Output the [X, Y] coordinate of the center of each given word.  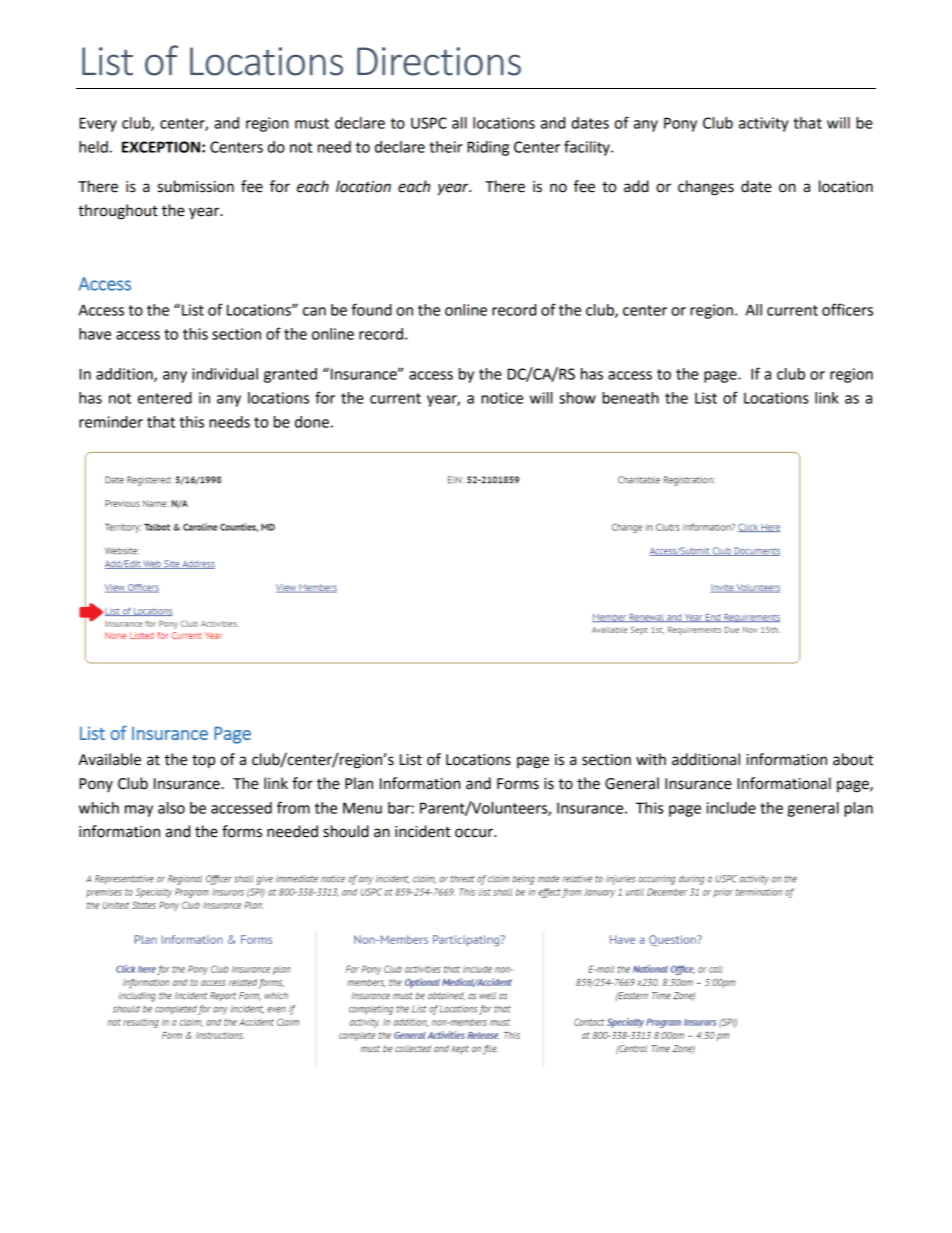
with [651, 759]
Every [98, 124]
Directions [439, 61]
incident [423, 831]
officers [847, 309]
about [853, 759]
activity [763, 124]
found [371, 309]
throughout [118, 212]
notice [502, 398]
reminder [111, 422]
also [171, 808]
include [731, 808]
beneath [630, 398]
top [203, 761]
